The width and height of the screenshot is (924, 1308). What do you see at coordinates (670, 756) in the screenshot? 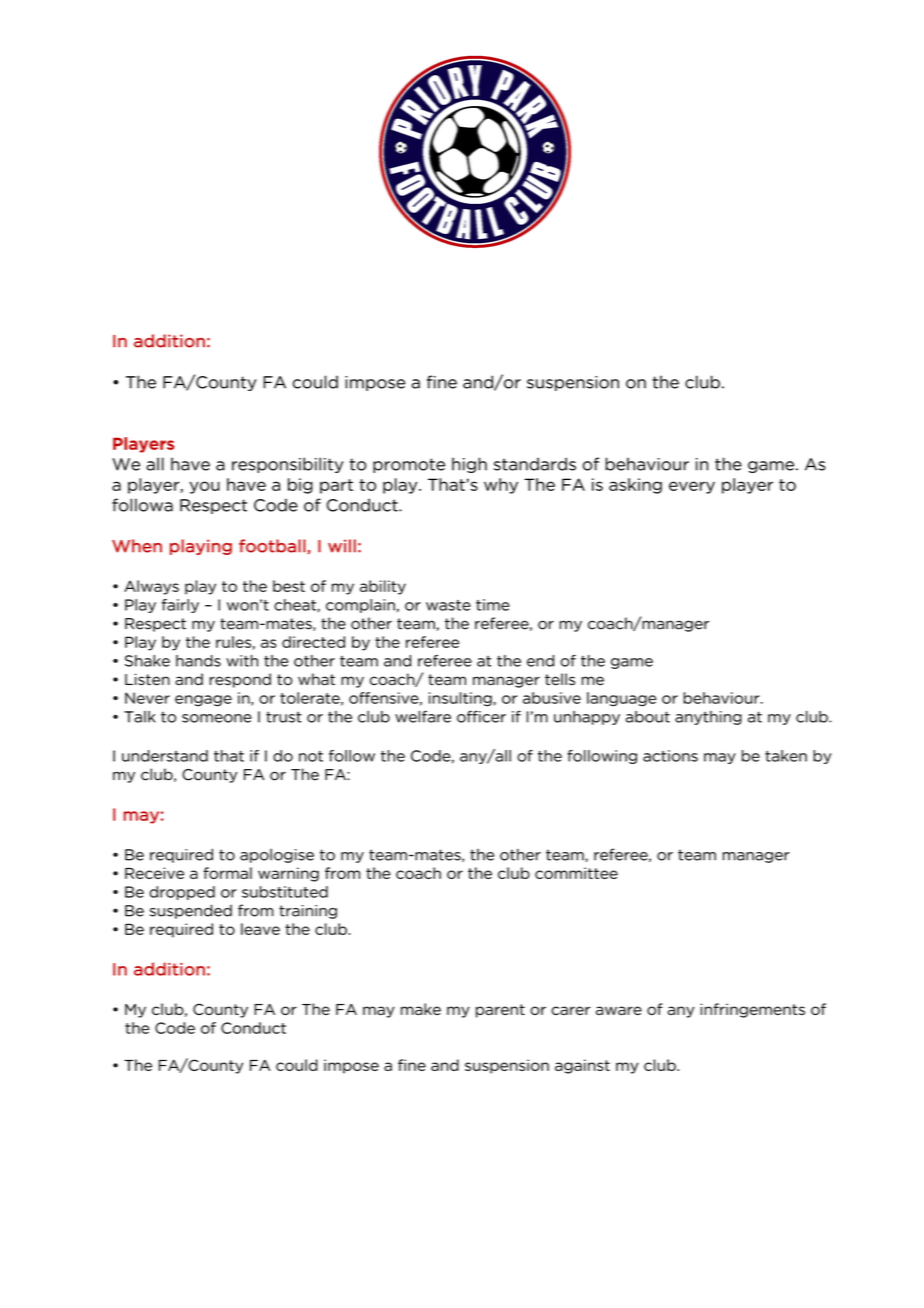
I see `actions` at bounding box center [670, 756].
